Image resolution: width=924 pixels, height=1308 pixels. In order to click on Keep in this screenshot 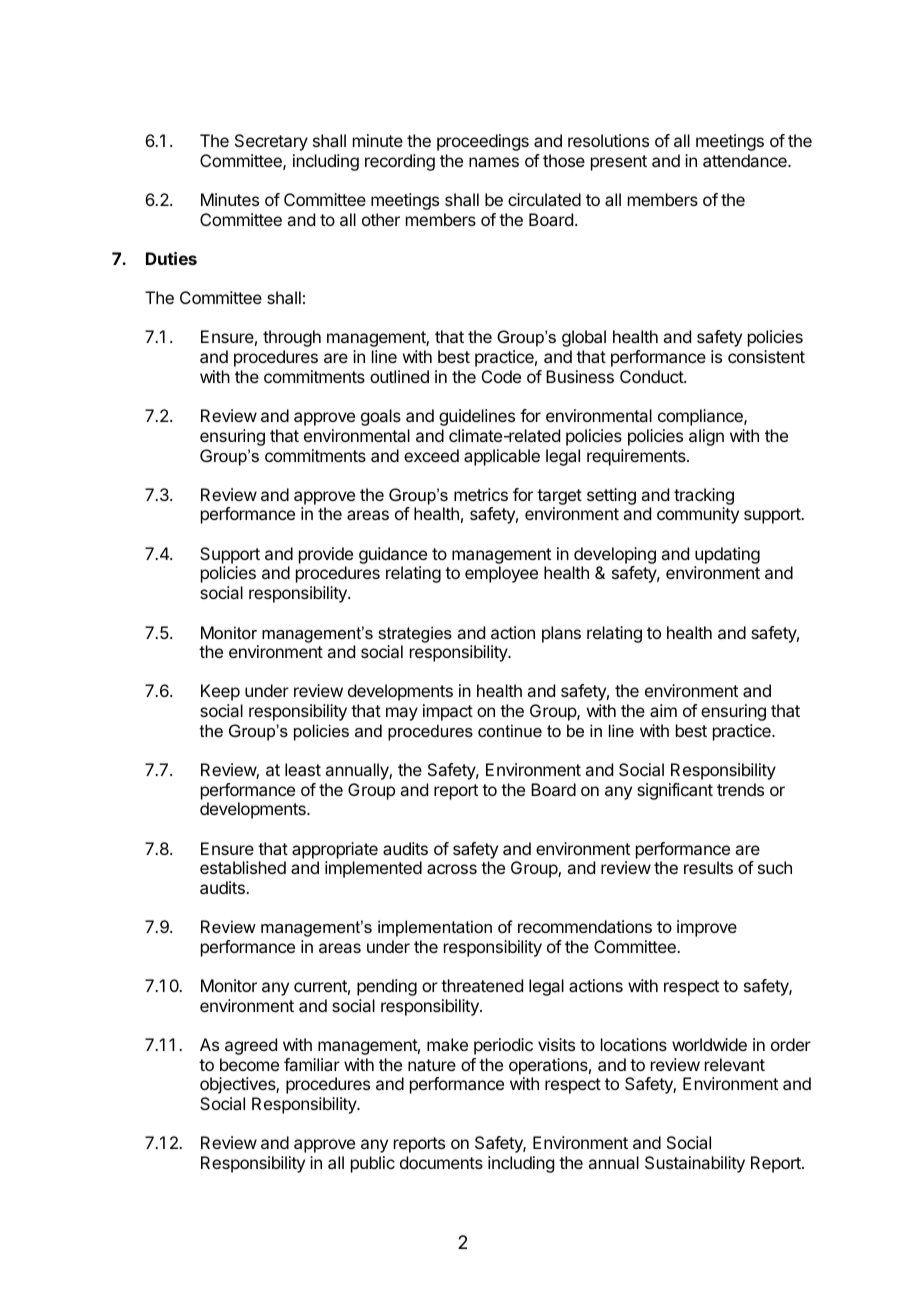, I will do `click(220, 692)`.
